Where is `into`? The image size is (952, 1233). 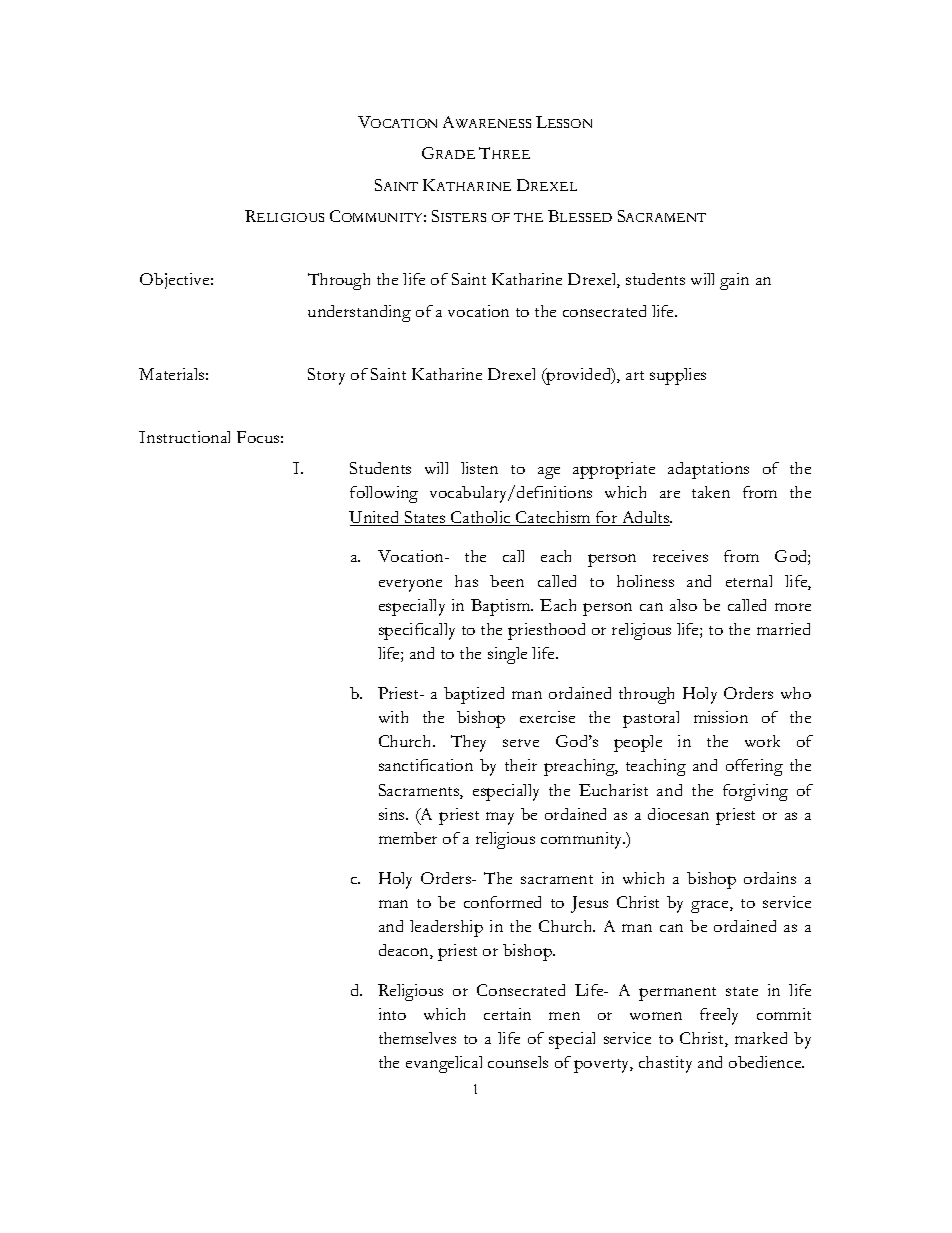 into is located at coordinates (392, 1014).
